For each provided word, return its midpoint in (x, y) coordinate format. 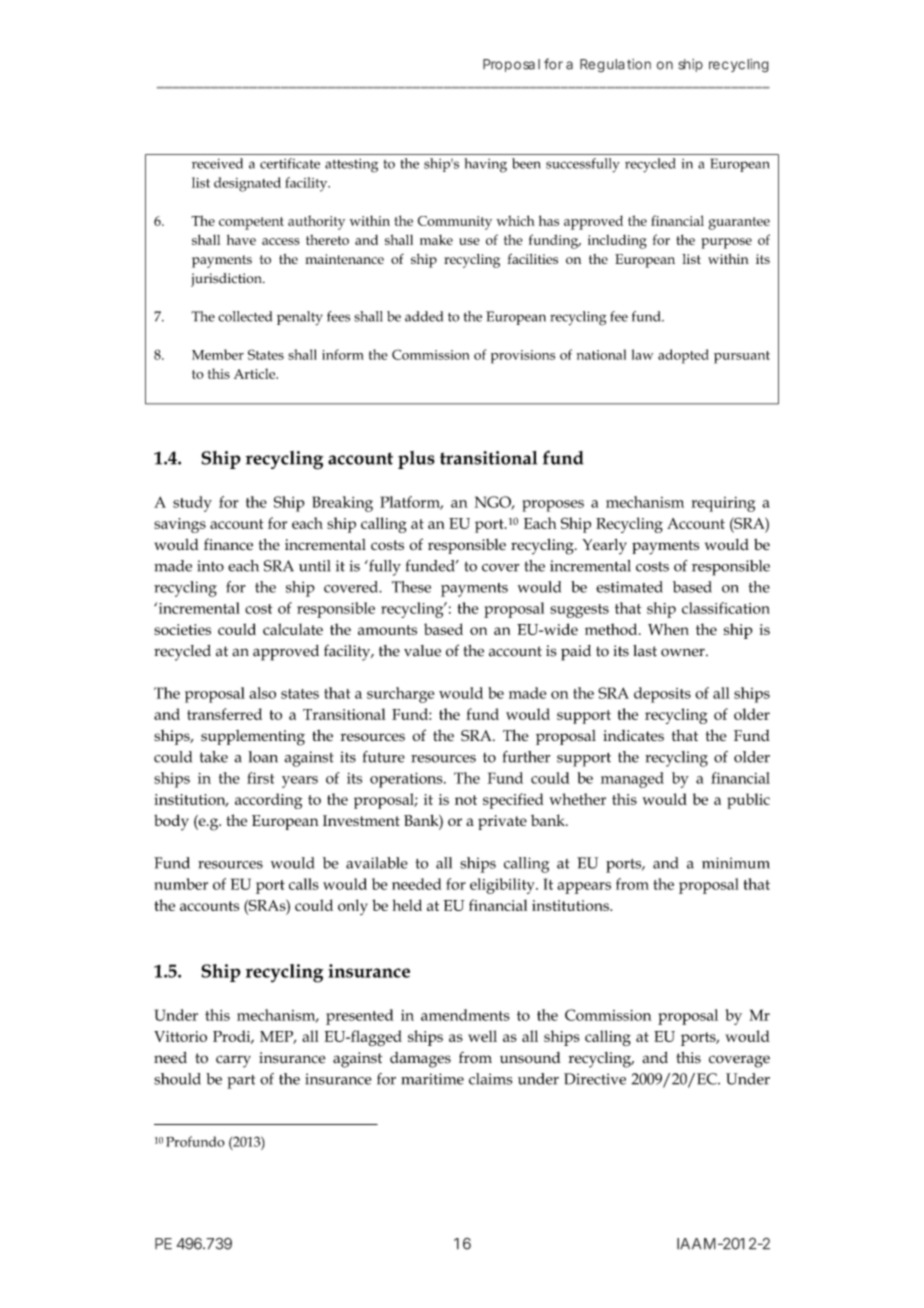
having (485, 165)
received (217, 163)
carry (233, 1061)
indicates (633, 736)
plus (416, 460)
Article (256, 373)
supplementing (253, 738)
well (482, 1036)
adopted (683, 356)
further (527, 757)
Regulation (615, 66)
